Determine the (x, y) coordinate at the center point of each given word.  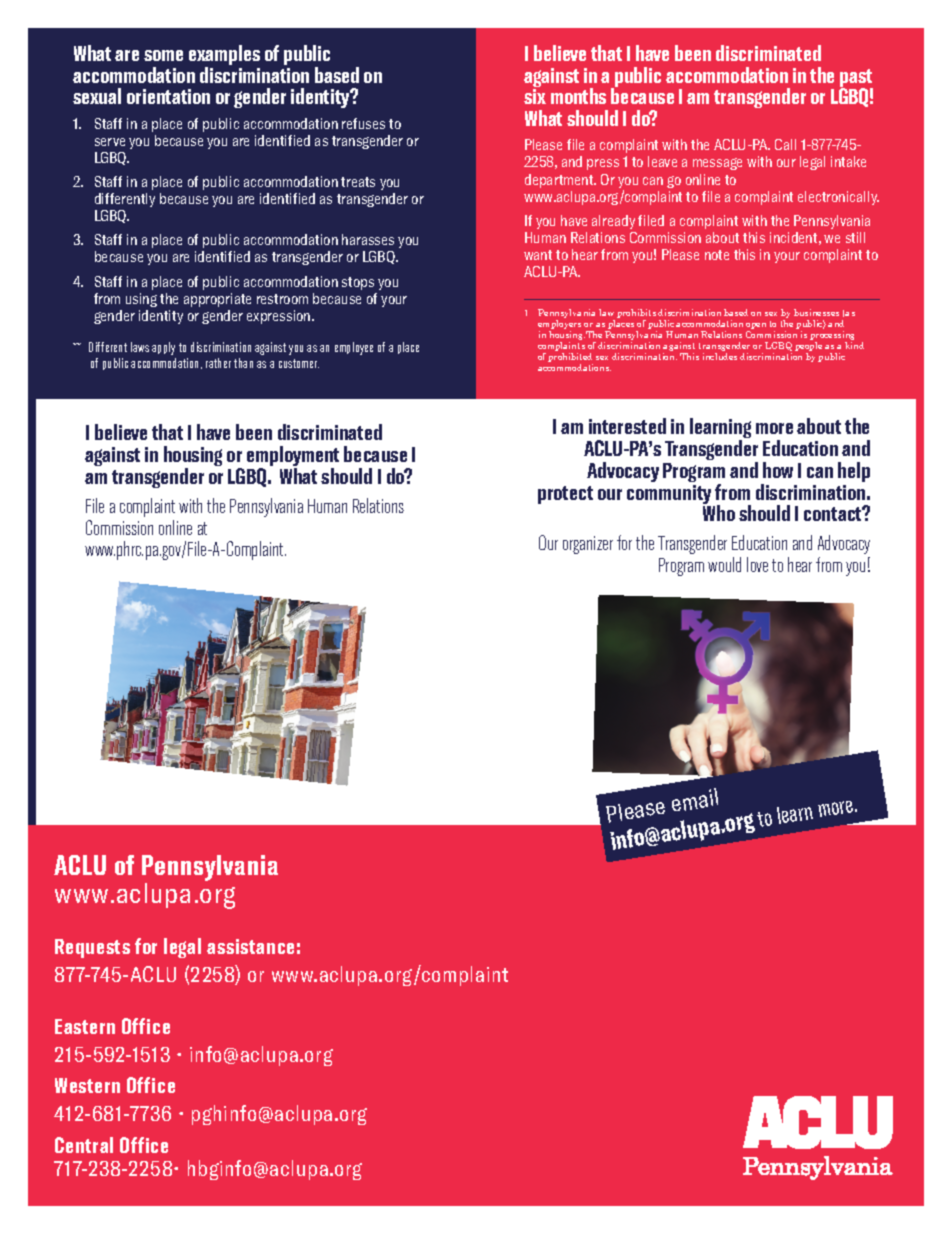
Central (84, 1145)
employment (293, 458)
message (717, 164)
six (535, 96)
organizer (588, 545)
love (757, 564)
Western (87, 1085)
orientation (168, 96)
